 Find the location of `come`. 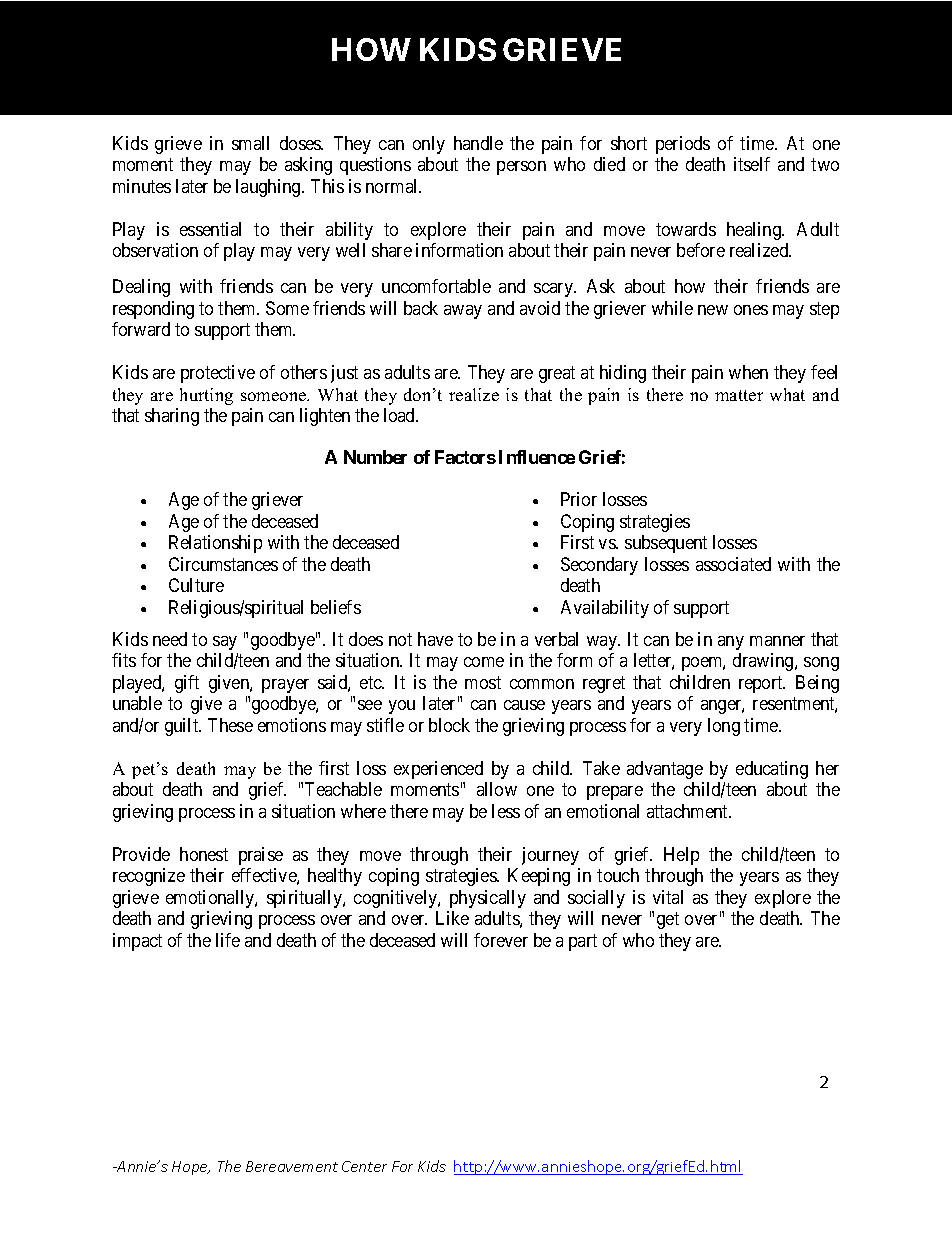

come is located at coordinates (484, 662).
